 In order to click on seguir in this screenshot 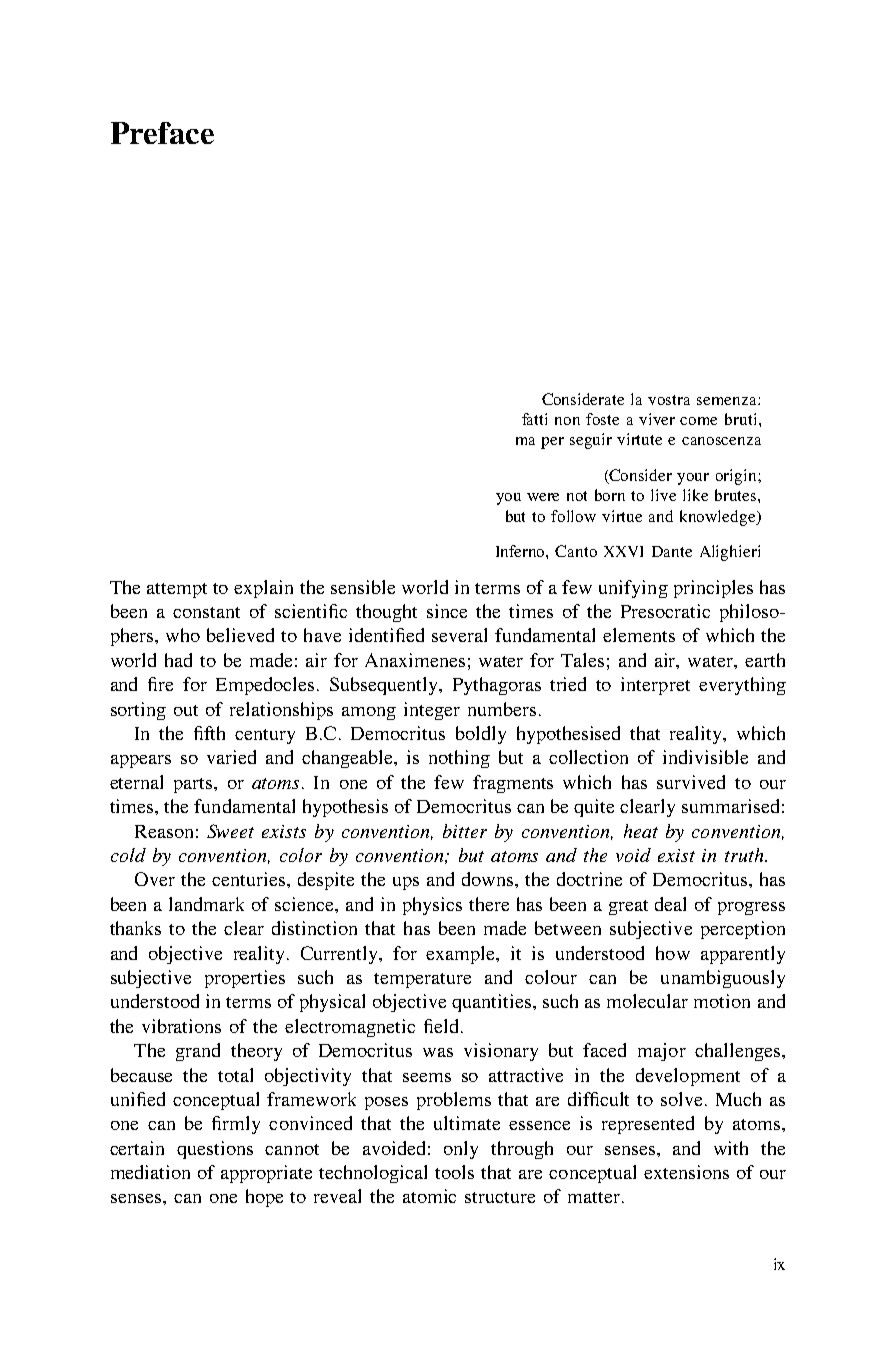, I will do `click(591, 441)`.
